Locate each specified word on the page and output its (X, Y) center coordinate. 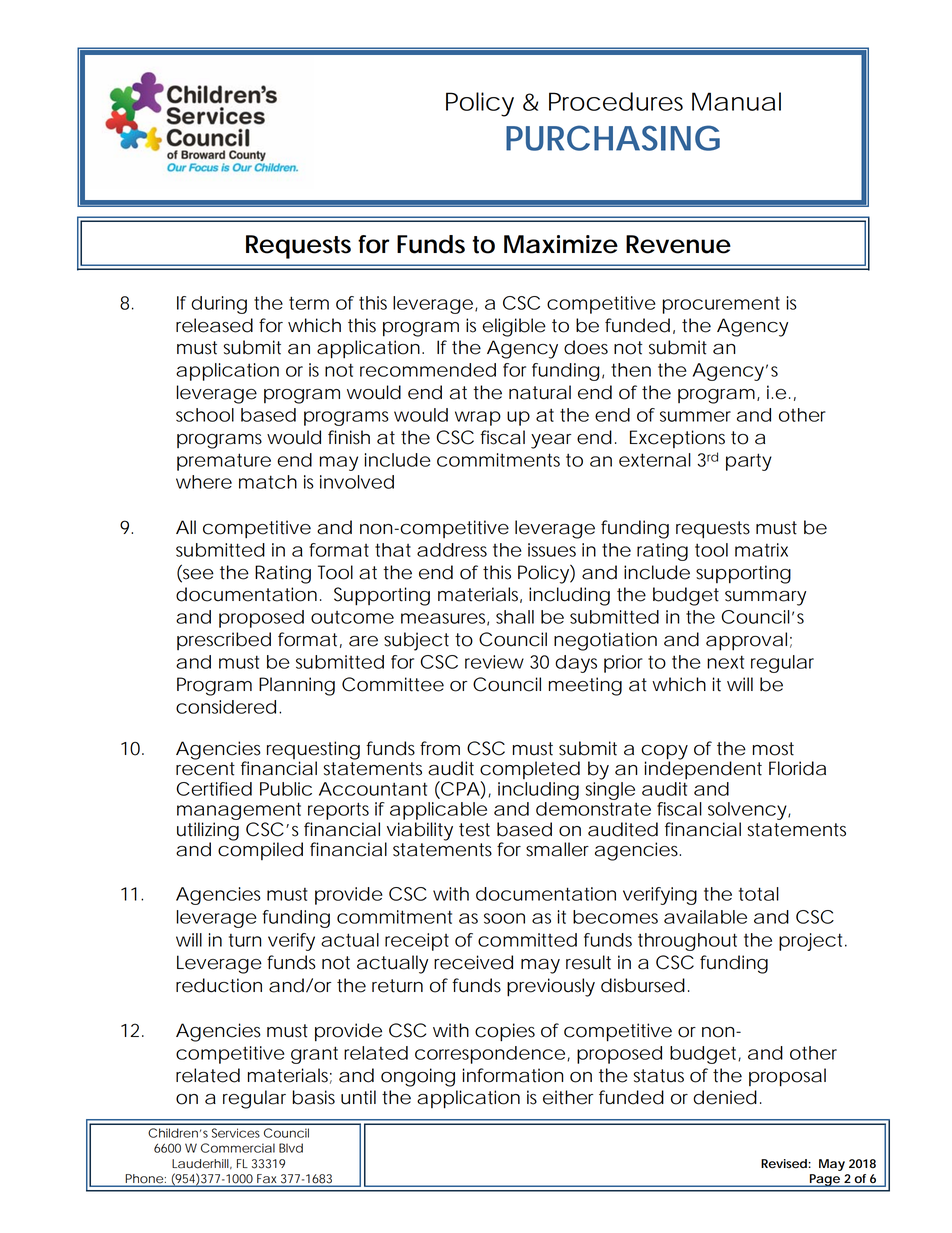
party (749, 462)
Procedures (616, 101)
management (239, 811)
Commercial (238, 1148)
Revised (784, 1164)
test (474, 830)
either (568, 1097)
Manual (736, 101)
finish (349, 437)
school (205, 415)
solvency (747, 811)
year (551, 441)
